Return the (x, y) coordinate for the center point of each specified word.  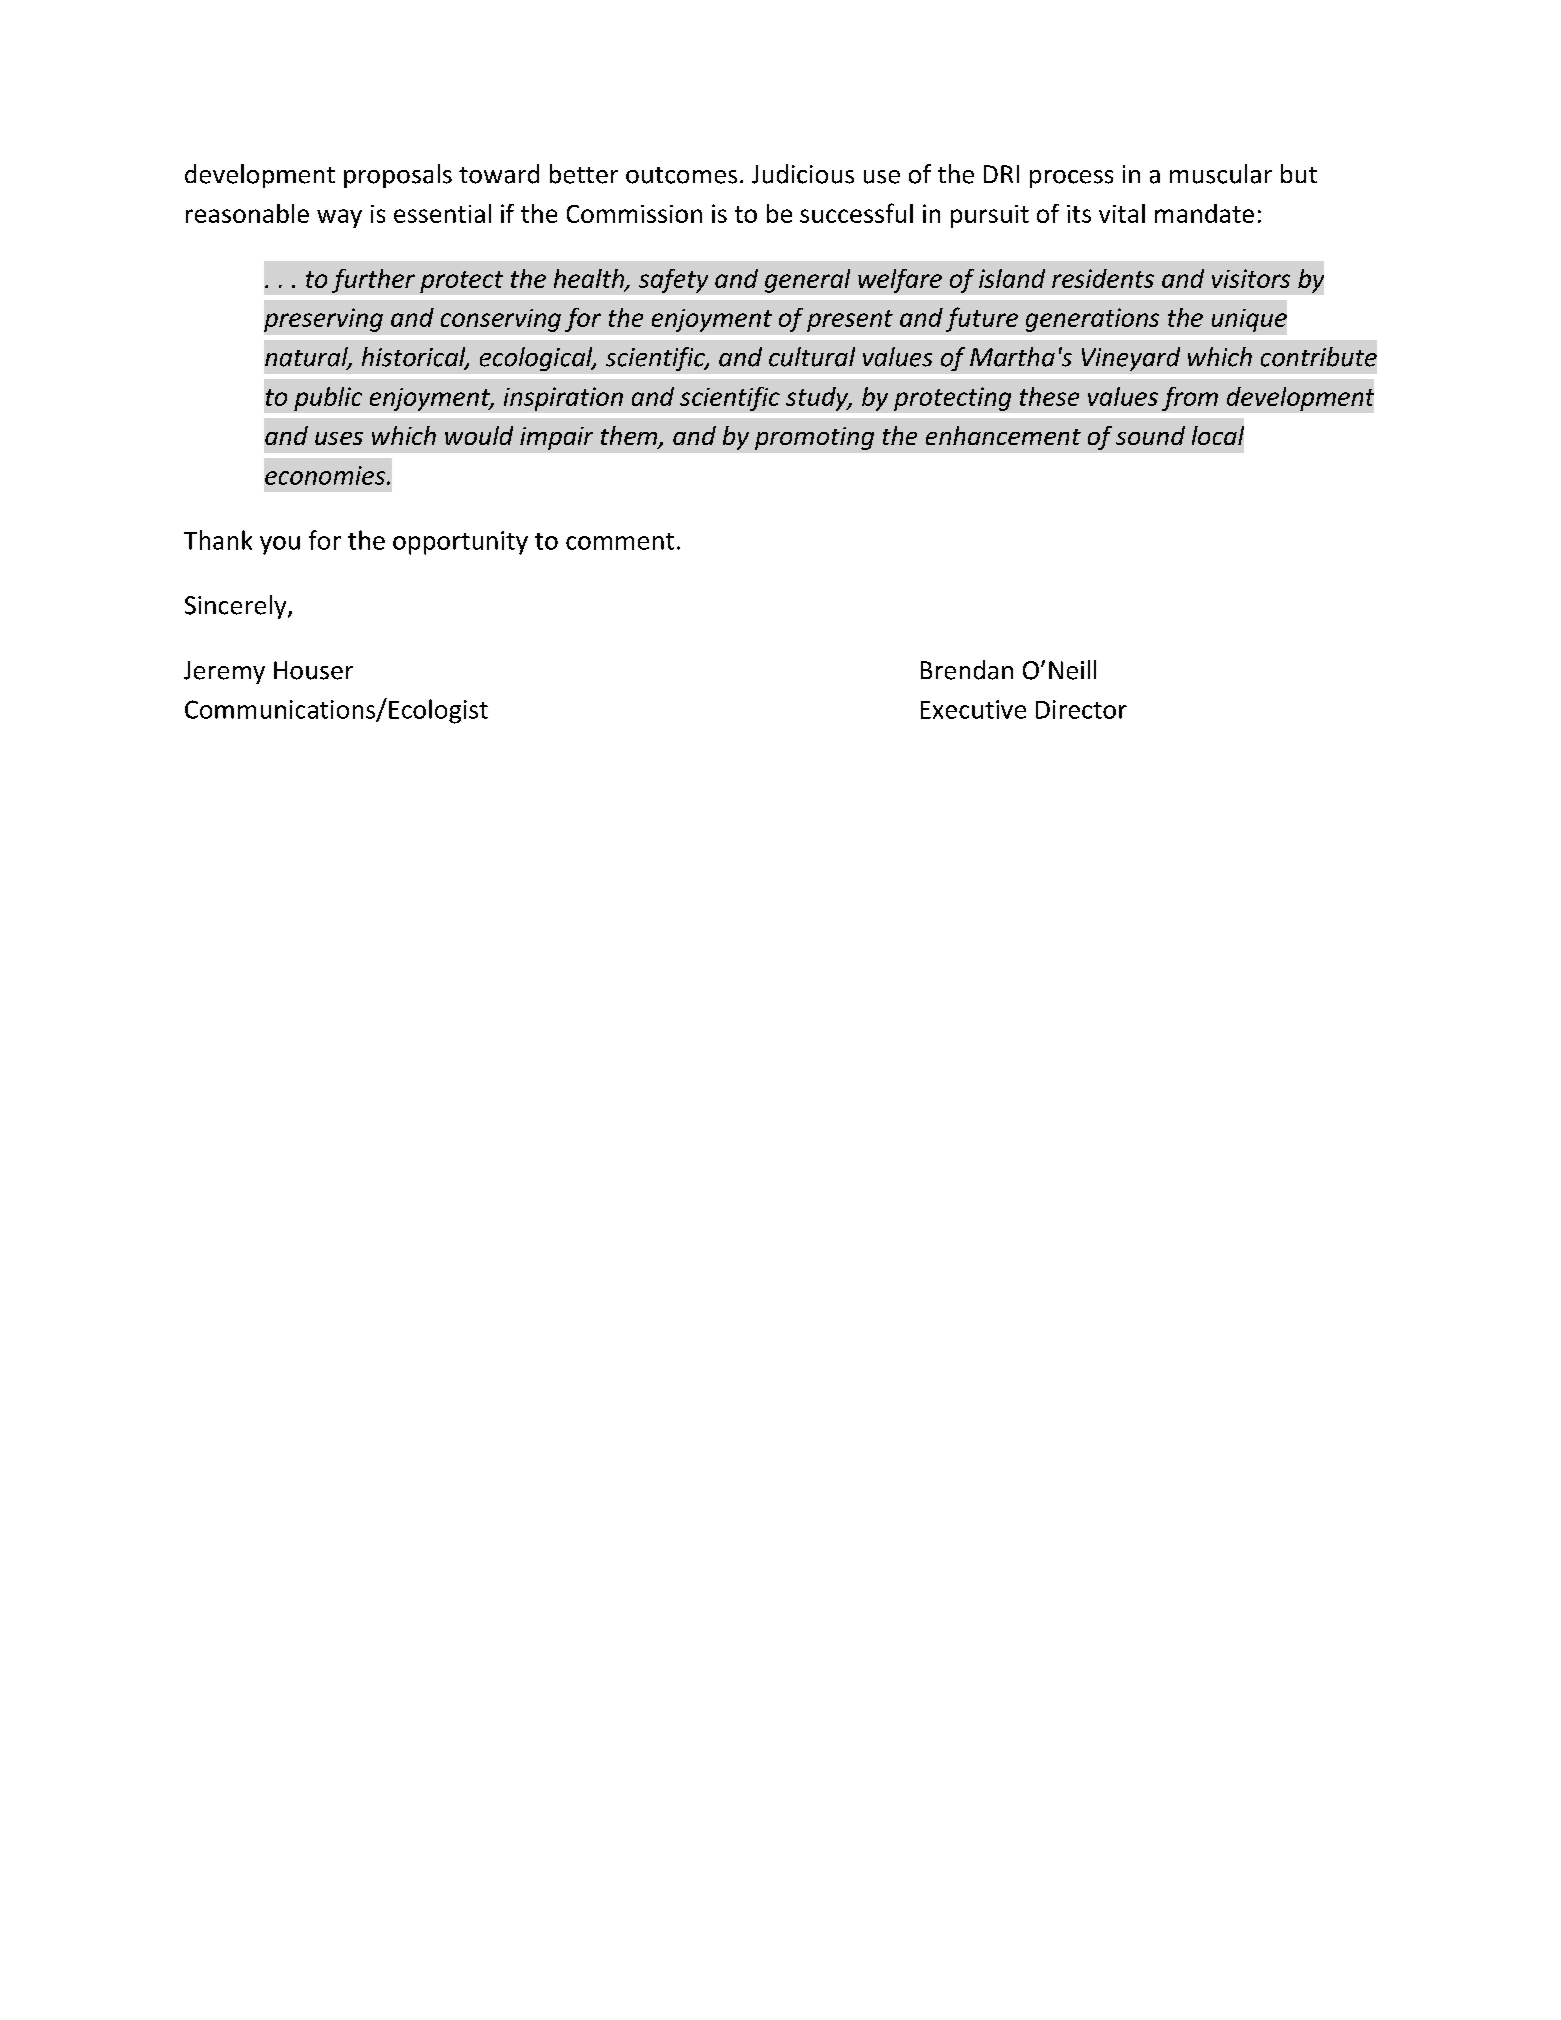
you (280, 545)
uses (339, 438)
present (850, 321)
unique (1249, 320)
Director (1081, 709)
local (1218, 435)
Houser (313, 670)
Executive (973, 709)
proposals (398, 176)
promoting (814, 438)
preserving (323, 320)
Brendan (967, 670)
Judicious (803, 174)
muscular (1221, 174)
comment (620, 541)
